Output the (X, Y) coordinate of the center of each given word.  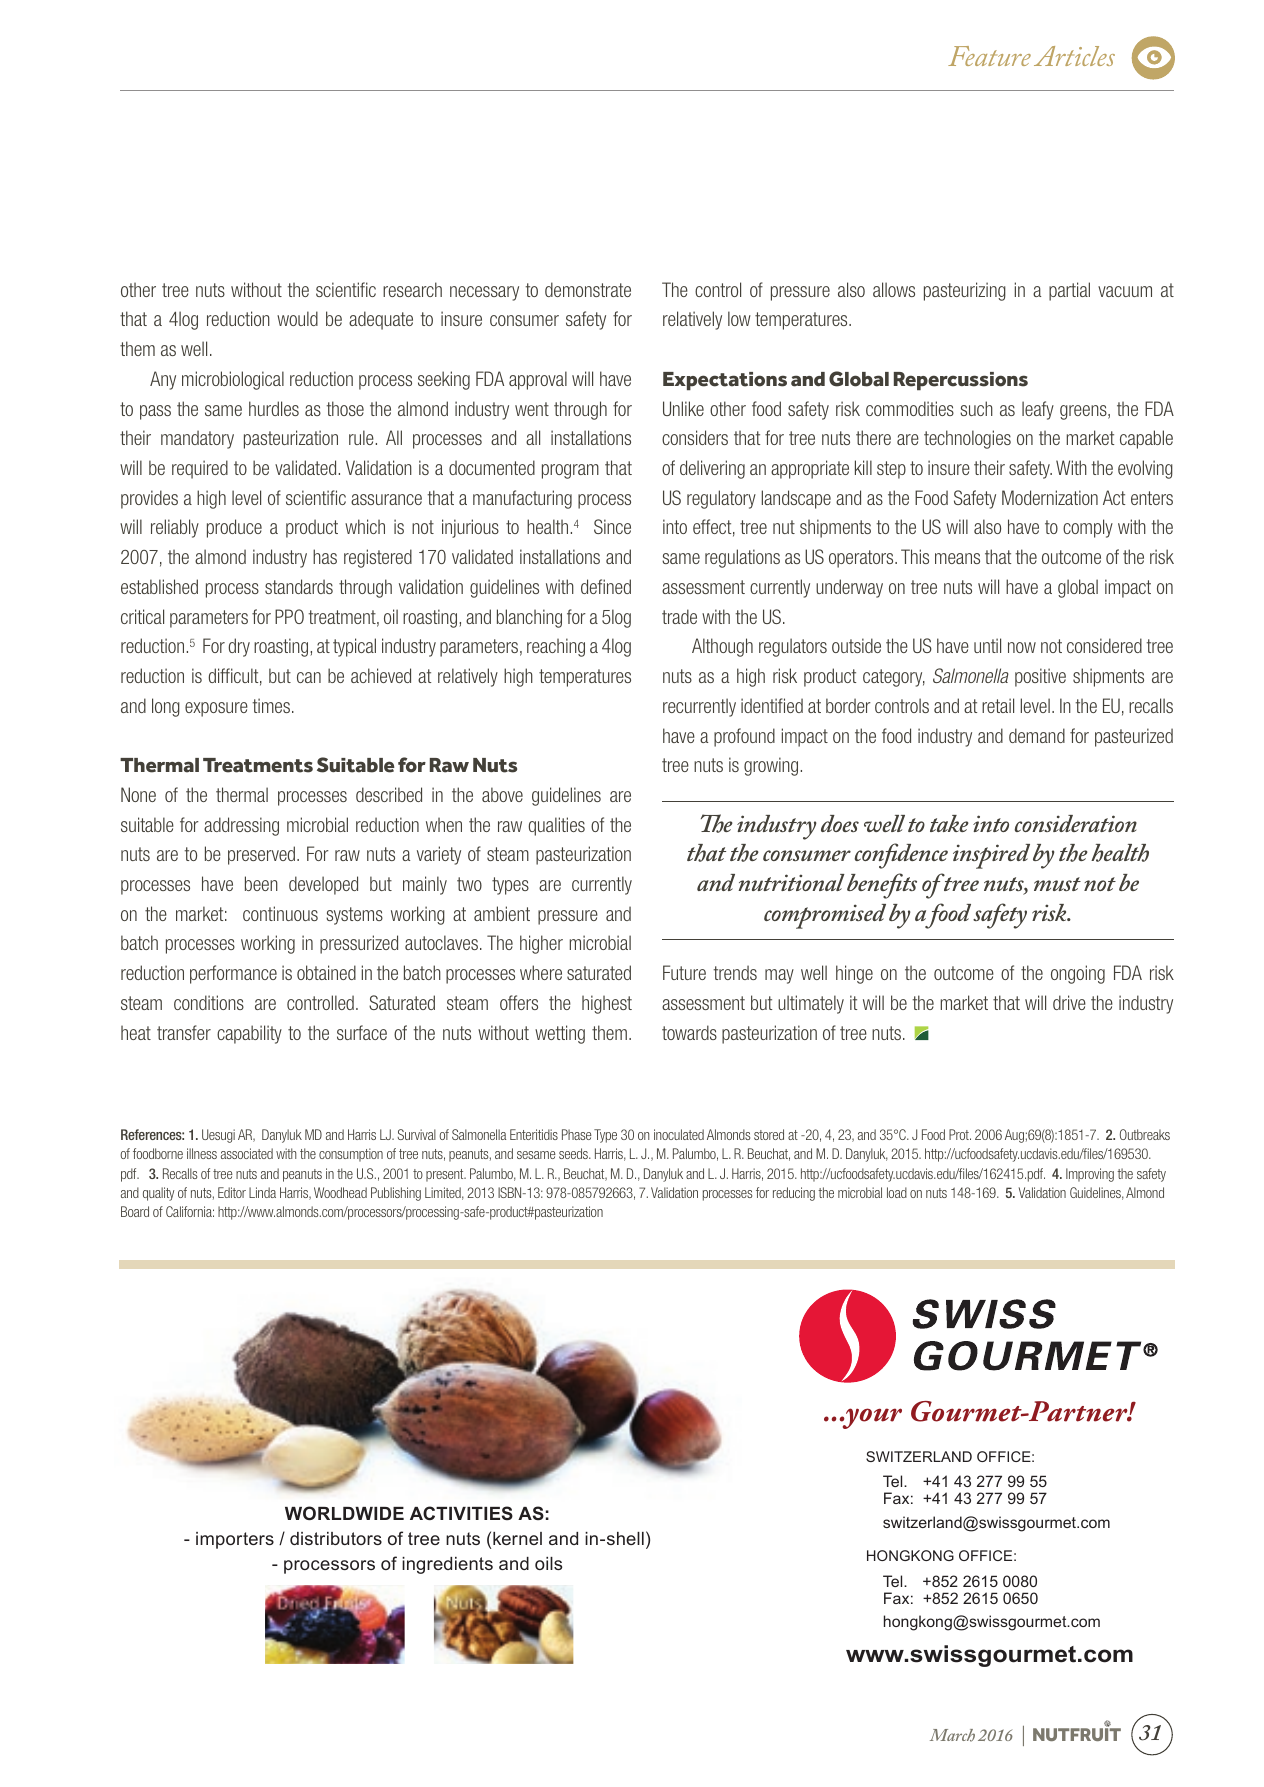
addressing (241, 826)
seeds (574, 1153)
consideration (1075, 823)
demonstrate (588, 289)
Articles (1074, 56)
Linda (262, 1192)
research (412, 289)
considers (695, 437)
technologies (967, 439)
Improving (1090, 1175)
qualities (556, 826)
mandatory (197, 439)
